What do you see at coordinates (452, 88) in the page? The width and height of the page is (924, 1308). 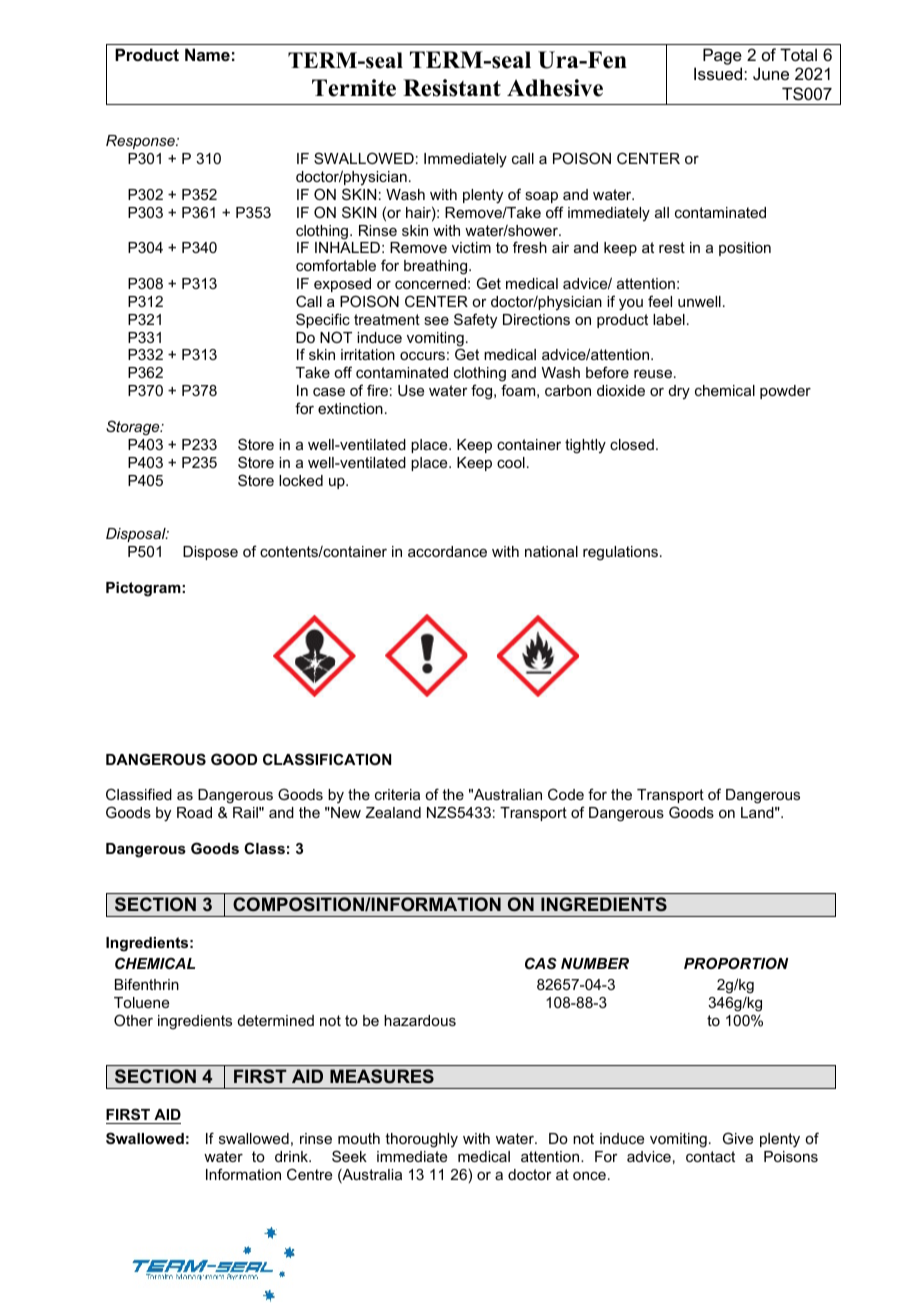 I see `Resistant` at bounding box center [452, 88].
